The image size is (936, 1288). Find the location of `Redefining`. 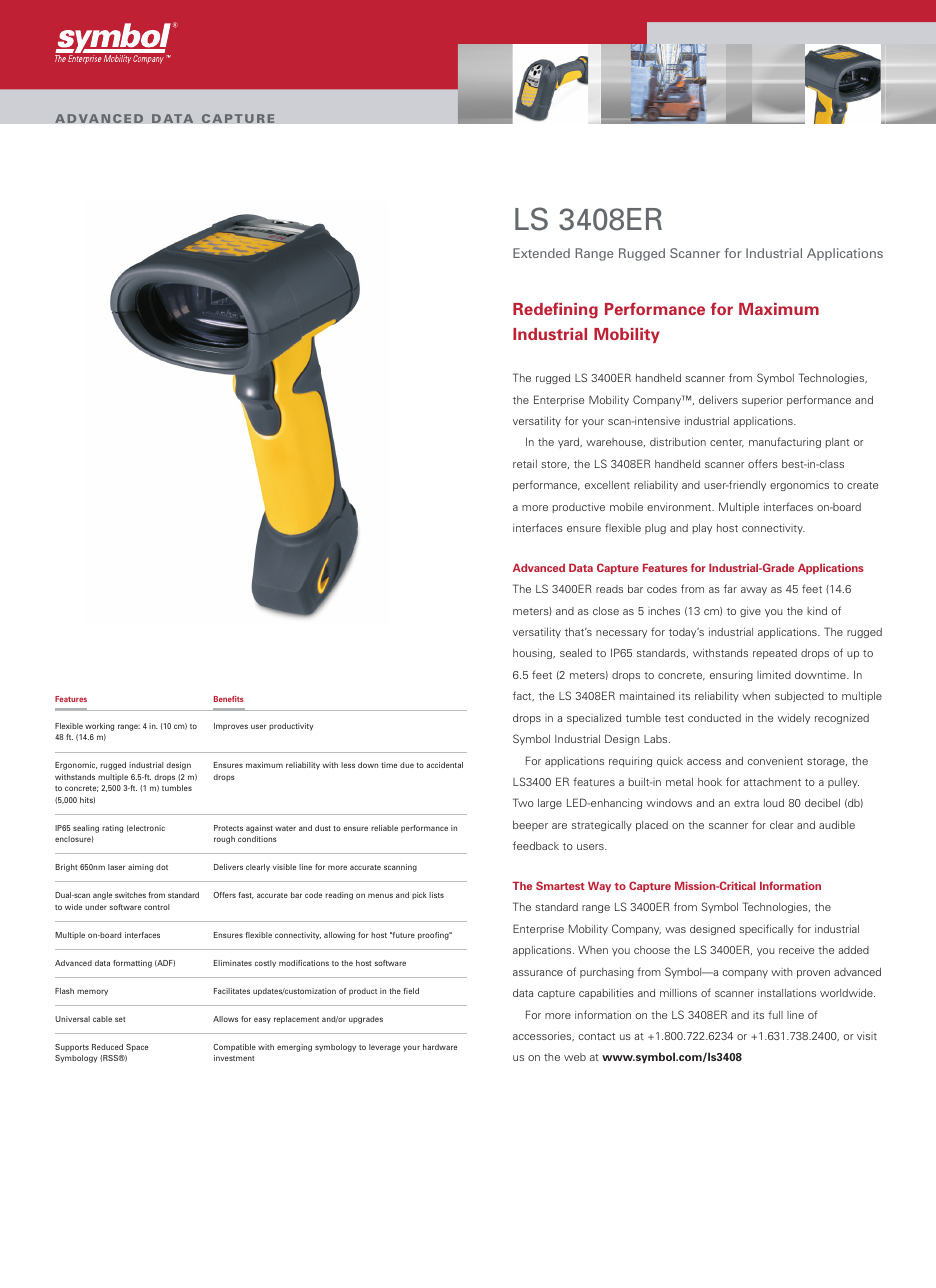

Redefining is located at coordinates (555, 310).
